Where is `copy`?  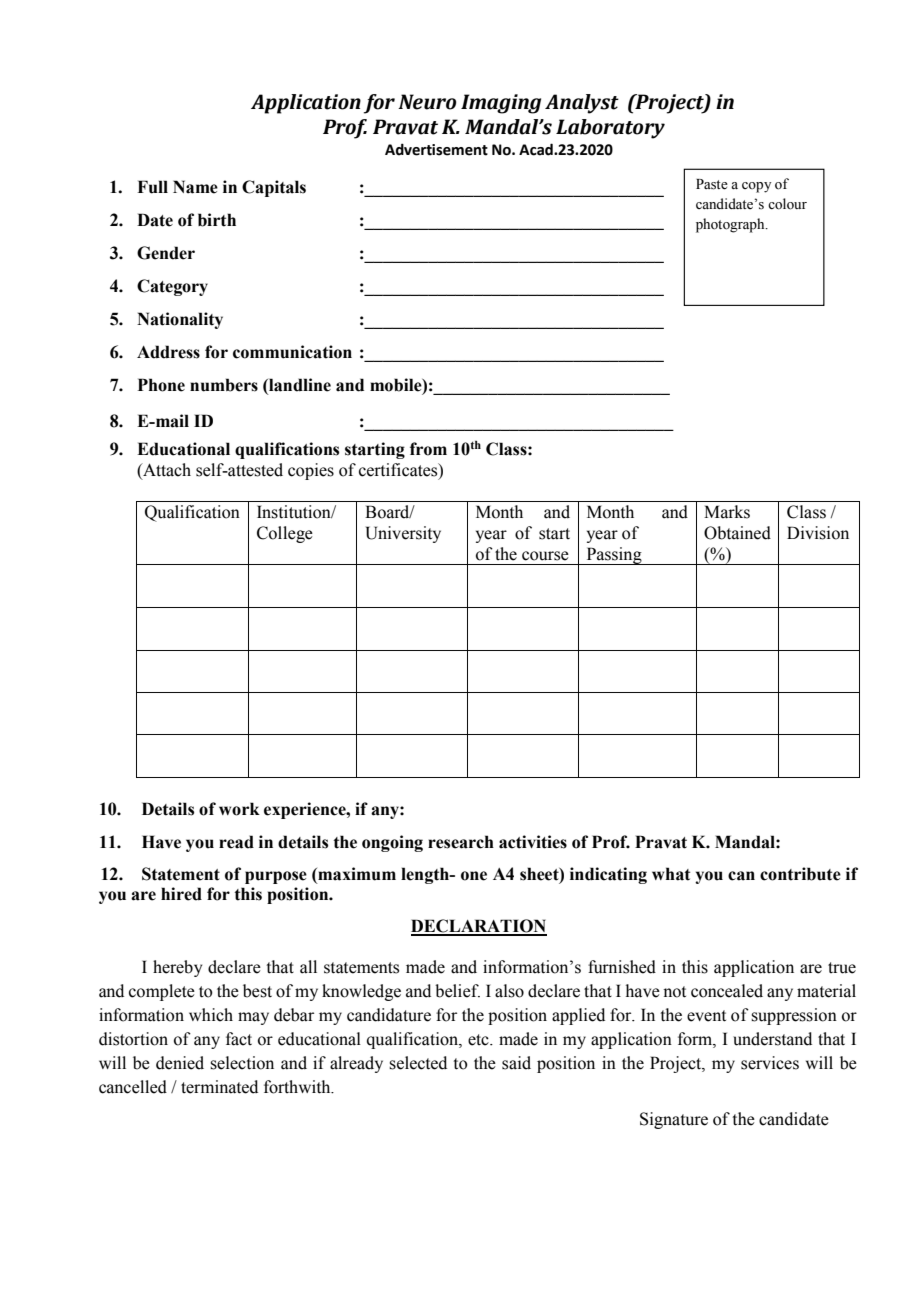 copy is located at coordinates (756, 187).
